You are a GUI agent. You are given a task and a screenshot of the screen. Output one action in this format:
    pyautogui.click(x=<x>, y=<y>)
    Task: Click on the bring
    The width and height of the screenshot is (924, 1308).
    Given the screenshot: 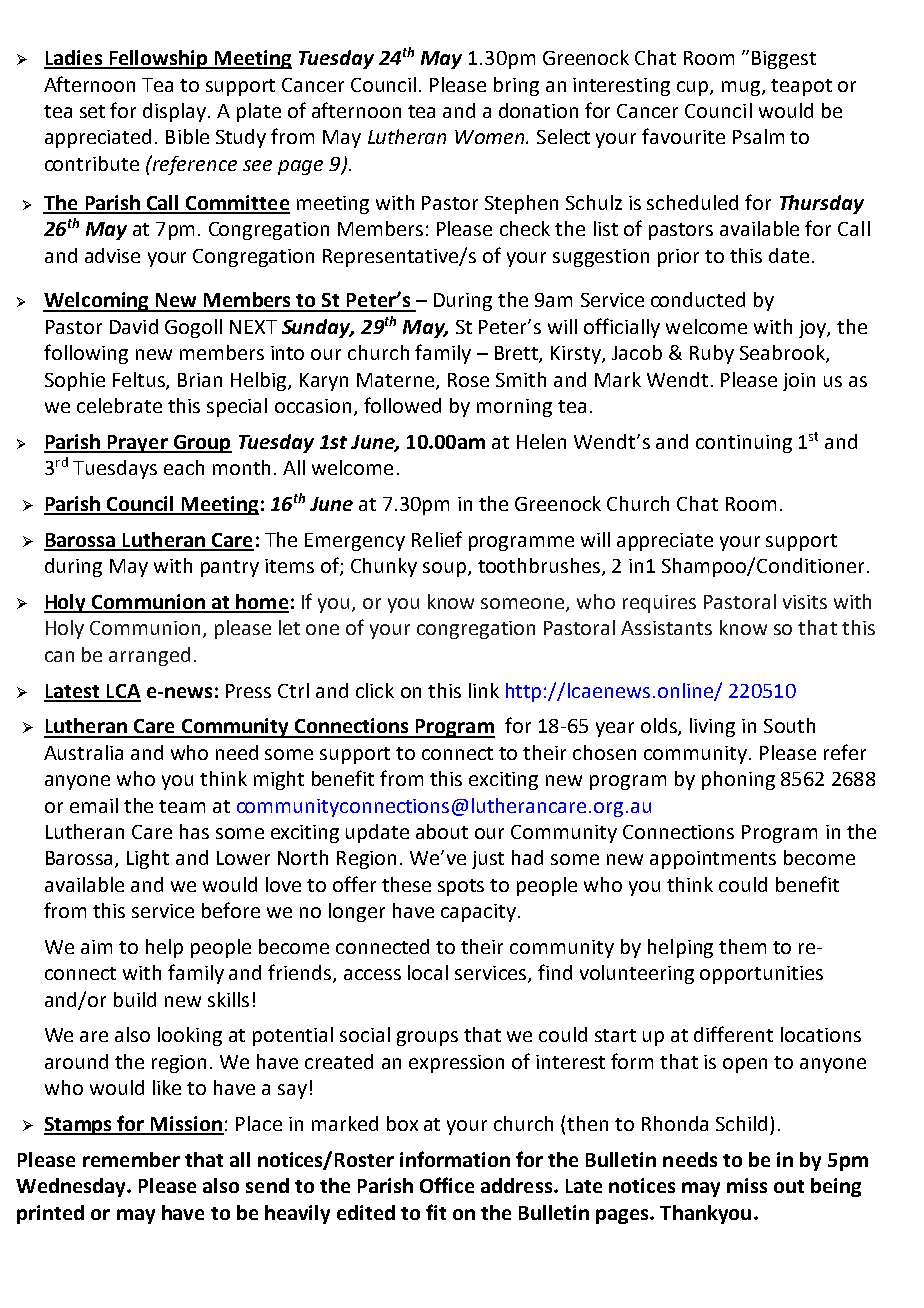 What is the action you would take?
    pyautogui.click(x=516, y=86)
